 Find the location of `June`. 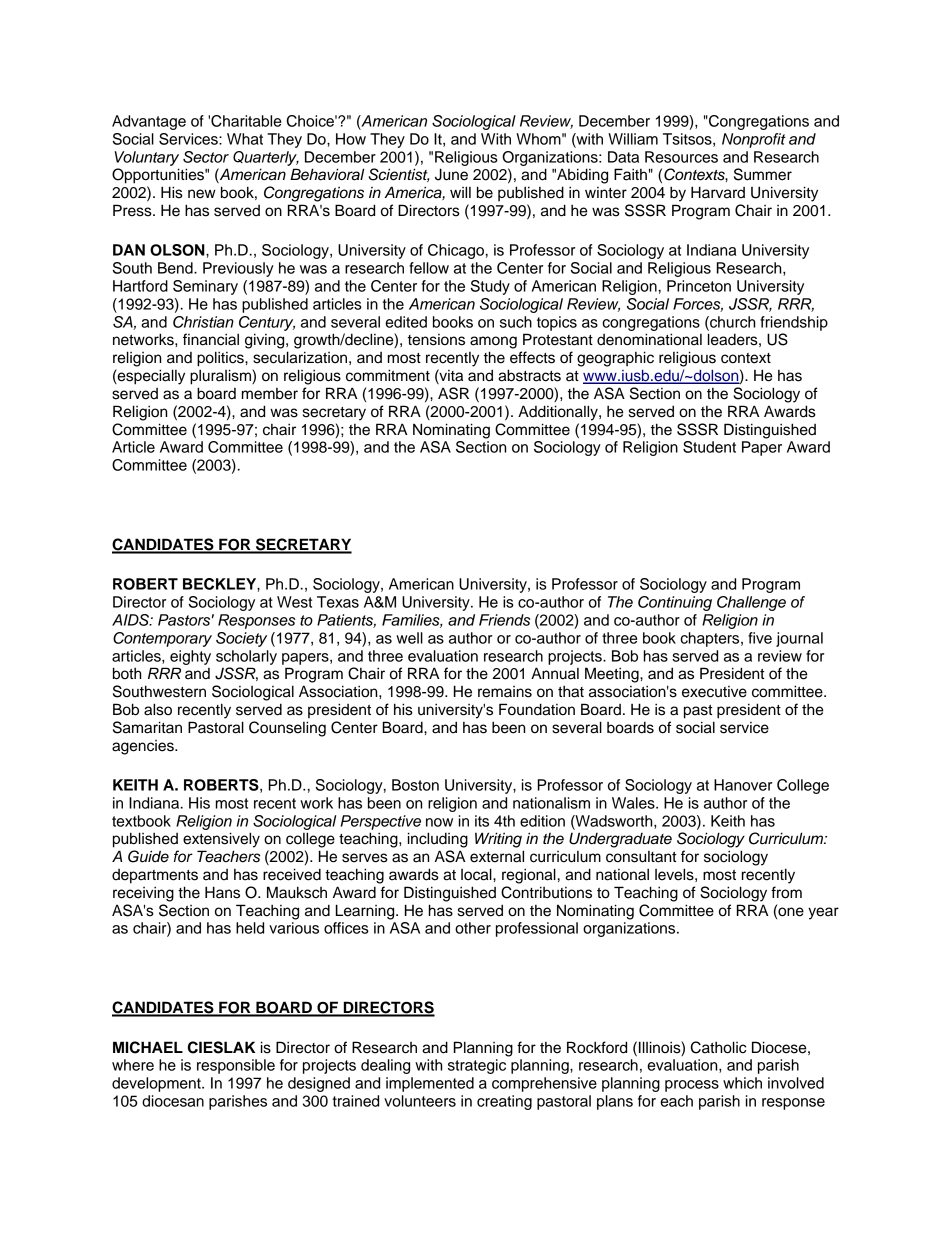

June is located at coordinates (451, 174).
